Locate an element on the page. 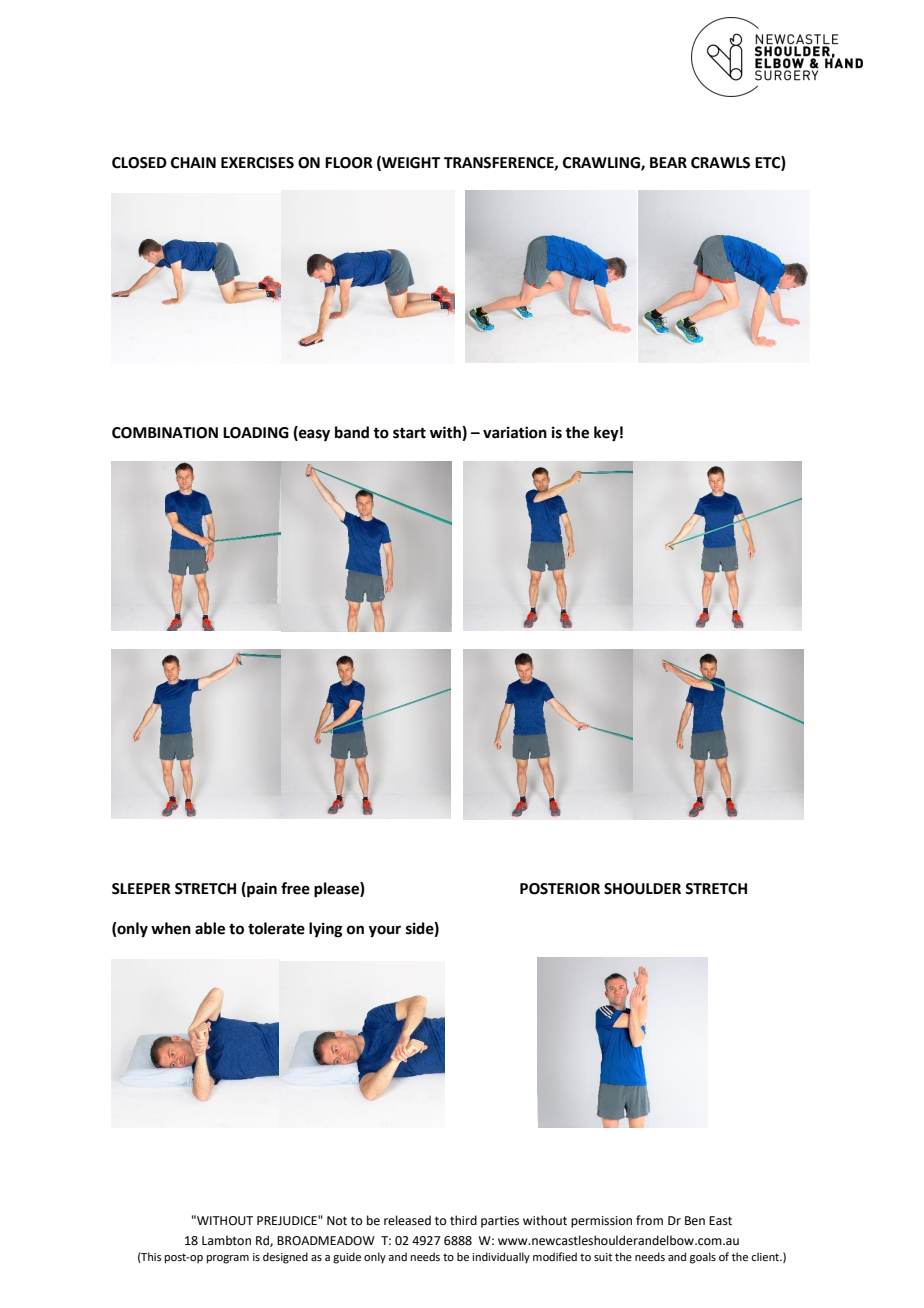 This page has height=1308, width=924. from is located at coordinates (649, 1220).
